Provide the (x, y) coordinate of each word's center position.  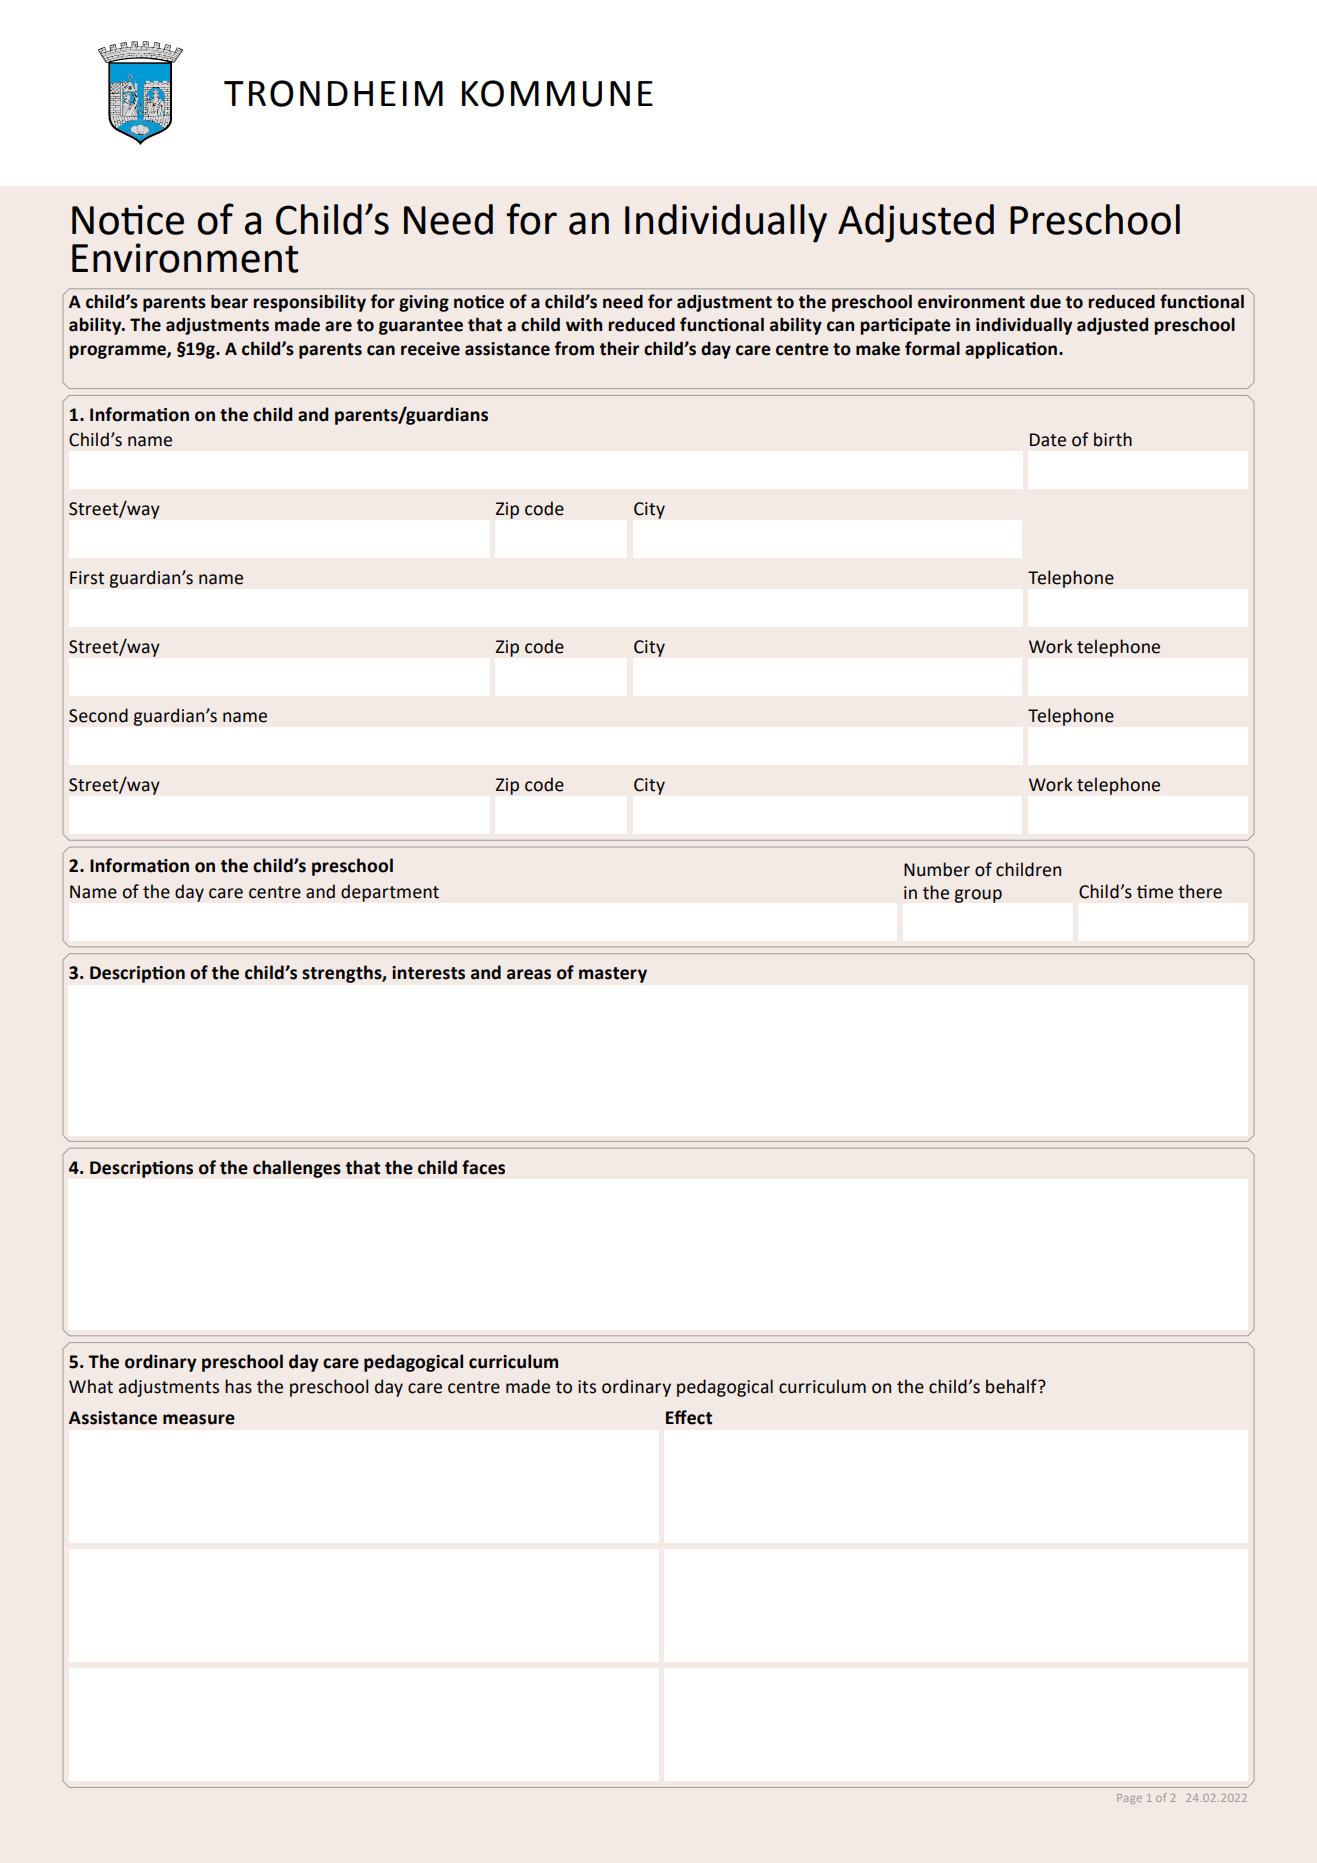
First (87, 578)
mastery (613, 975)
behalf (1012, 1386)
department (390, 893)
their (619, 348)
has (238, 1386)
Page (1129, 1799)
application (1011, 350)
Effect (689, 1417)
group (978, 896)
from (574, 348)
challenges (297, 1169)
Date (1048, 440)
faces (483, 1167)
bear (229, 301)
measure (199, 1419)
